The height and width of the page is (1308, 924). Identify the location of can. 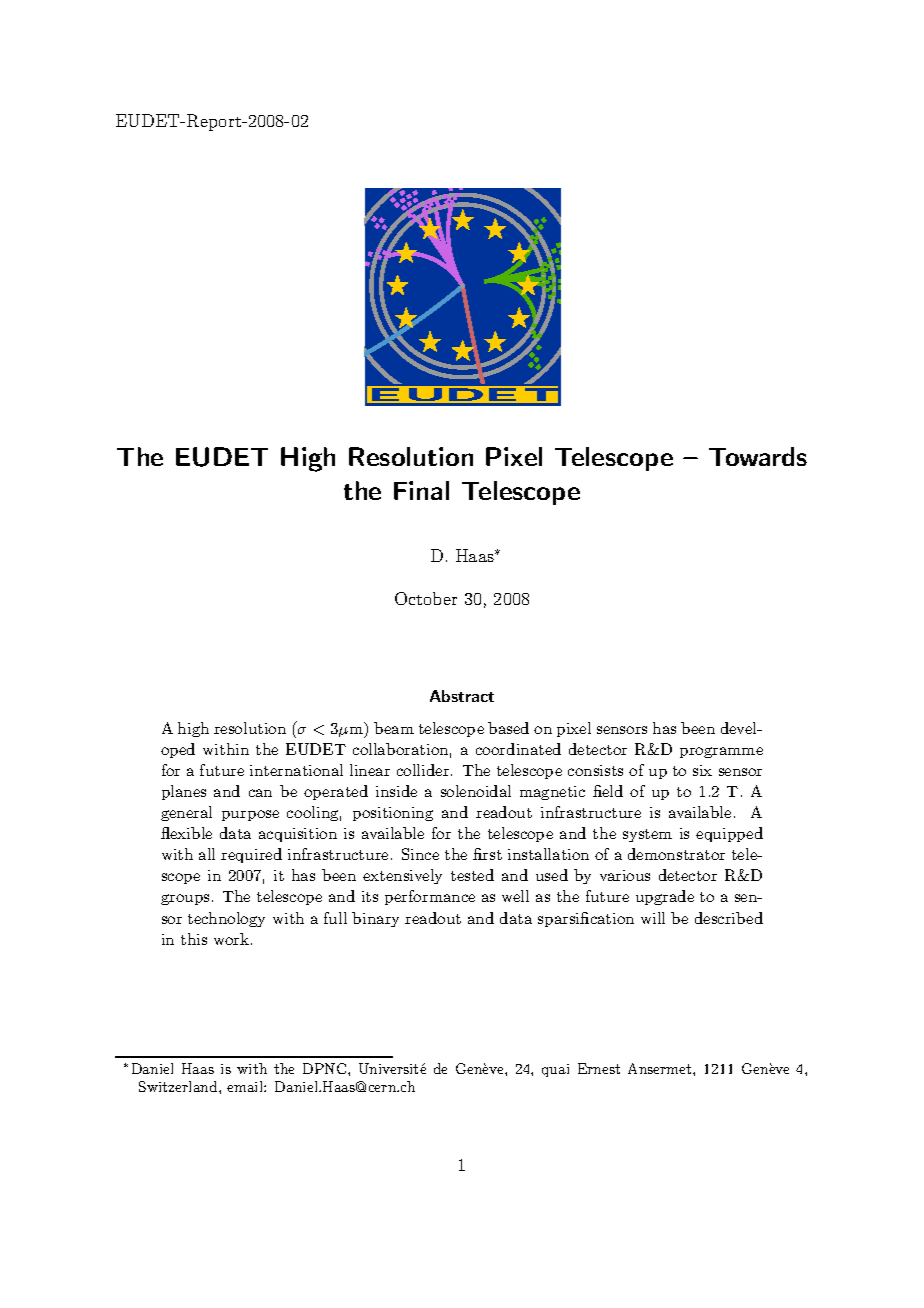
(260, 793).
